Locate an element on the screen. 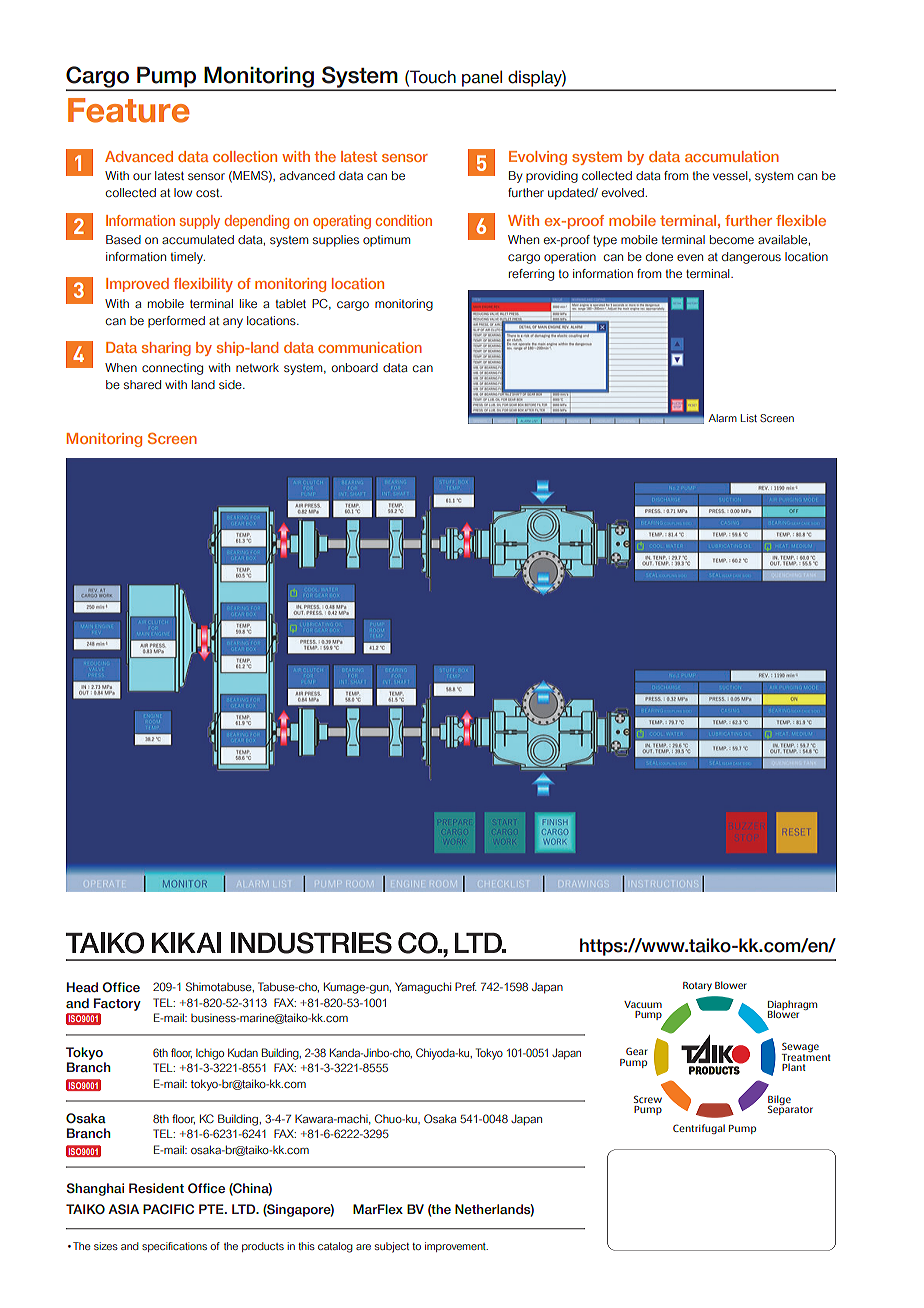 The width and height of the screenshot is (924, 1308). Evolving is located at coordinates (538, 158).
